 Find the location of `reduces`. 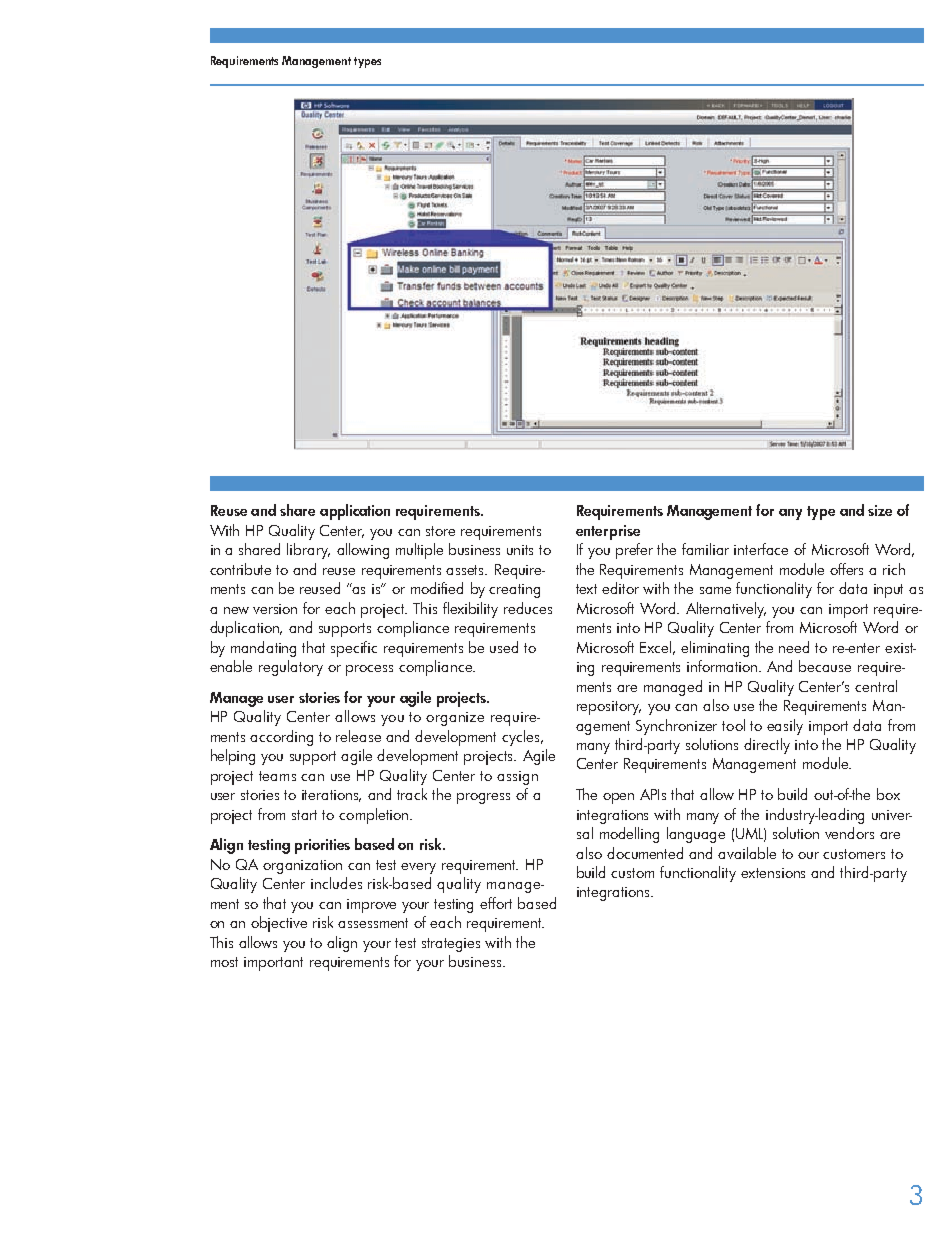

reduces is located at coordinates (528, 608).
